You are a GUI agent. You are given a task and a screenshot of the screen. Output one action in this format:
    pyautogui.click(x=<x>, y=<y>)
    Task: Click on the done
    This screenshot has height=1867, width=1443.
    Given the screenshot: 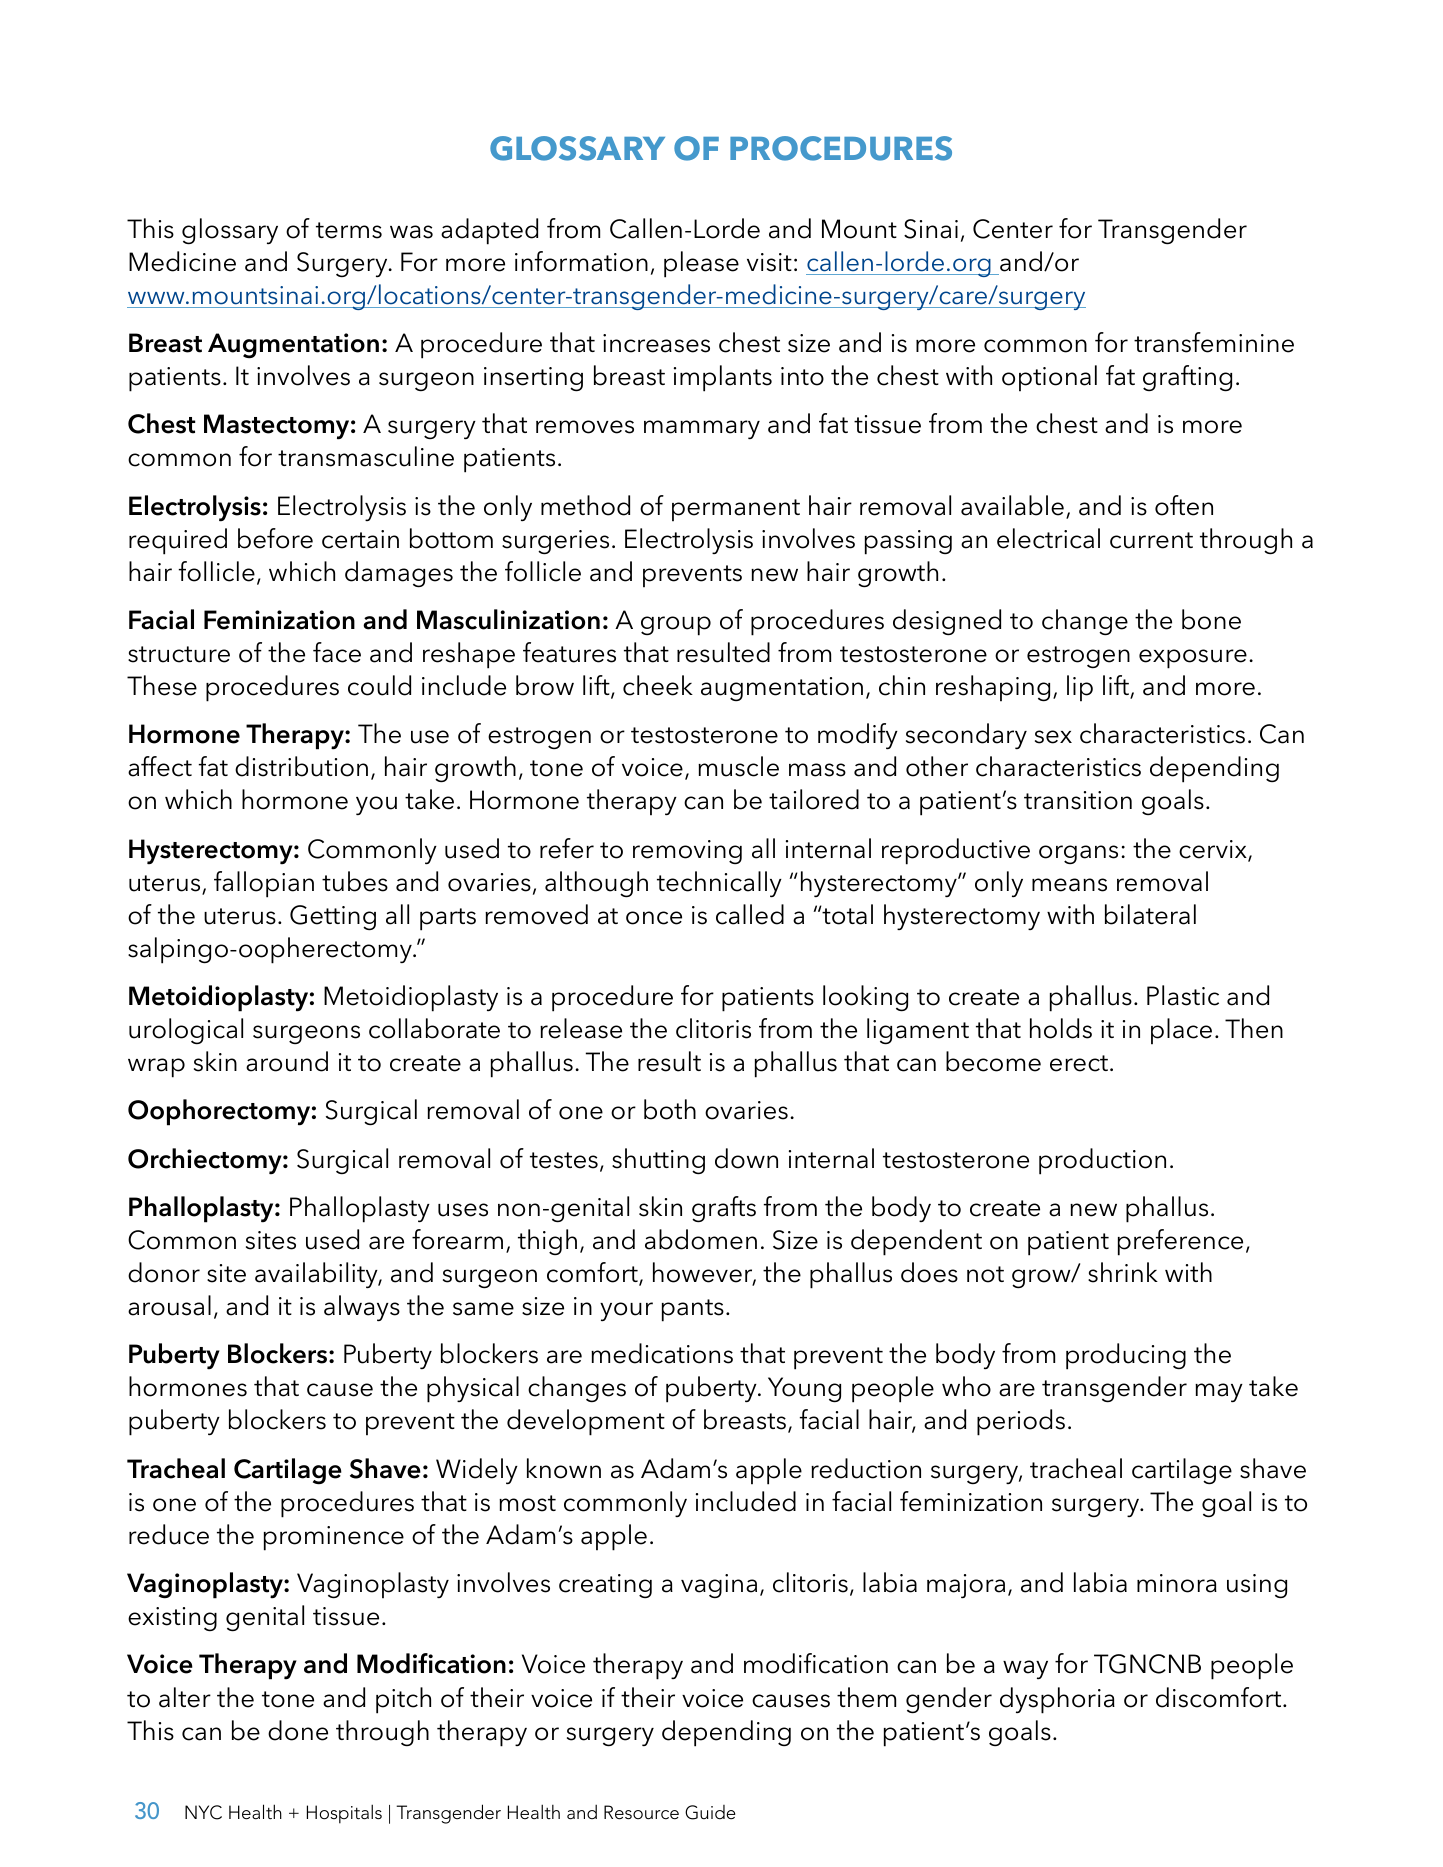 What is the action you would take?
    pyautogui.click(x=298, y=1730)
